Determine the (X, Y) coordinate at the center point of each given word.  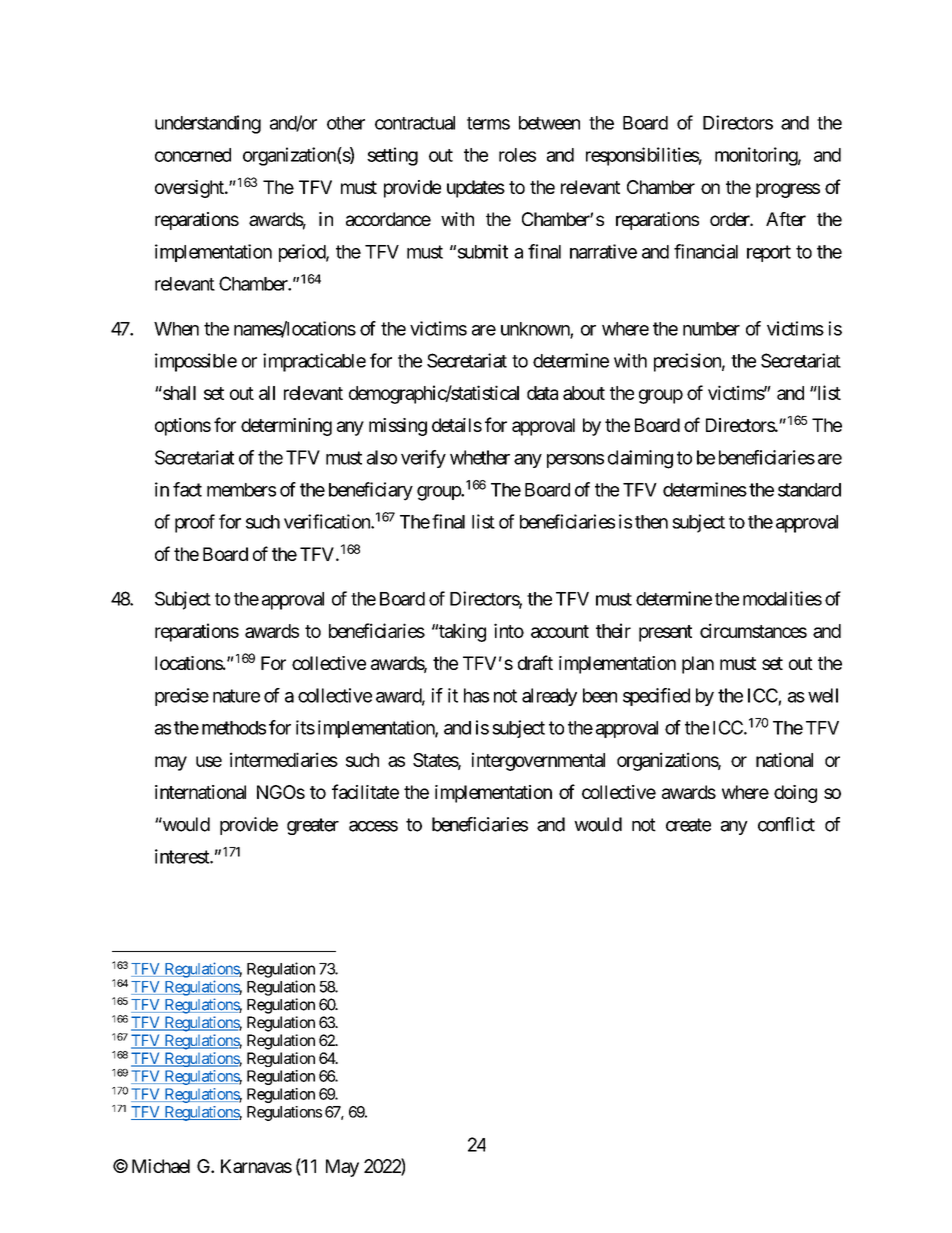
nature (236, 696)
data (542, 393)
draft (535, 662)
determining (286, 427)
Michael (161, 1166)
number (711, 329)
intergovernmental (538, 761)
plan (698, 665)
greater (313, 826)
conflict (786, 824)
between (549, 123)
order (730, 219)
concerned (193, 155)
